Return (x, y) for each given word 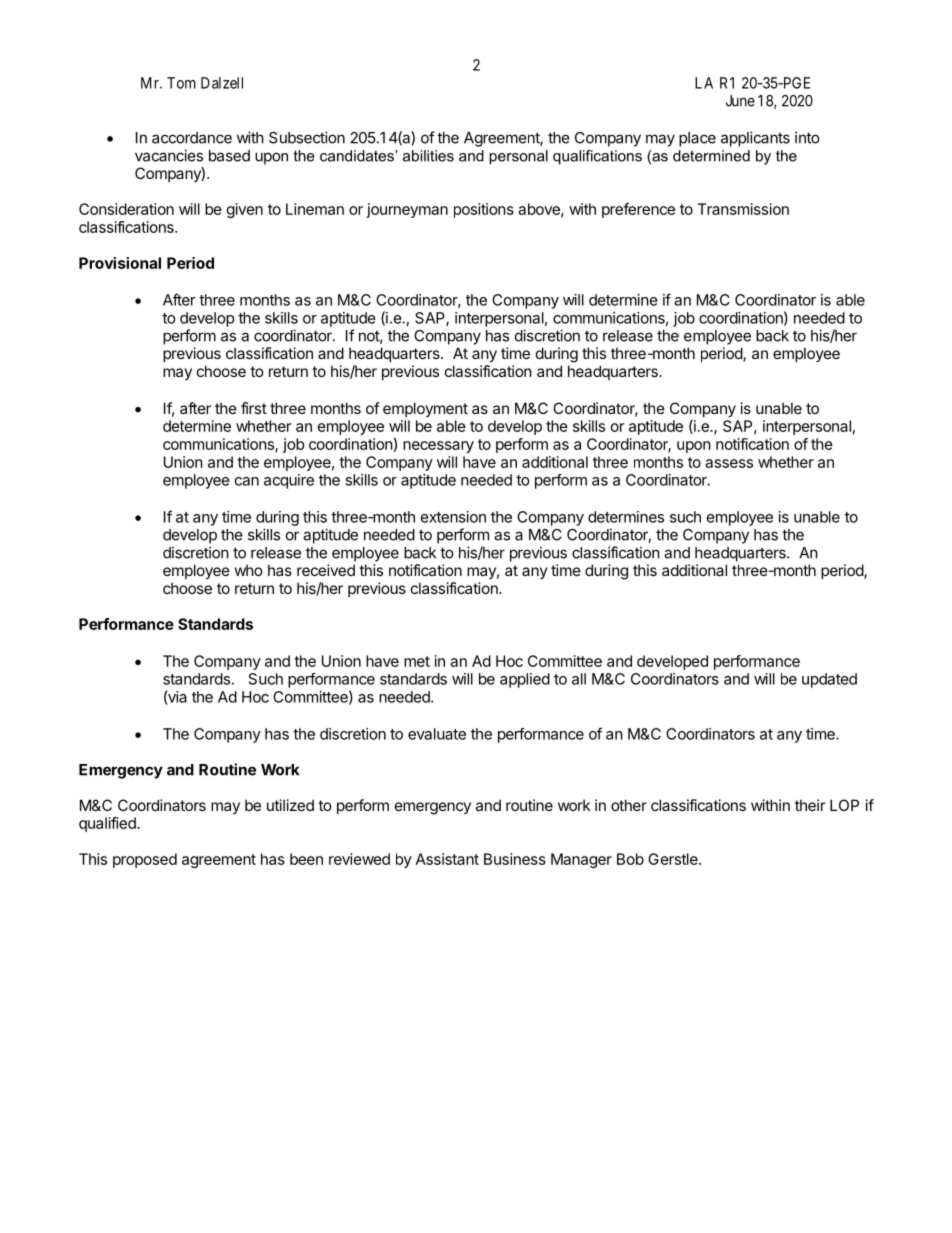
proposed (145, 860)
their (810, 805)
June (740, 101)
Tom (181, 83)
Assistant (447, 859)
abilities (428, 156)
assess (729, 463)
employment (425, 409)
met (417, 661)
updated (829, 680)
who (249, 570)
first (254, 408)
